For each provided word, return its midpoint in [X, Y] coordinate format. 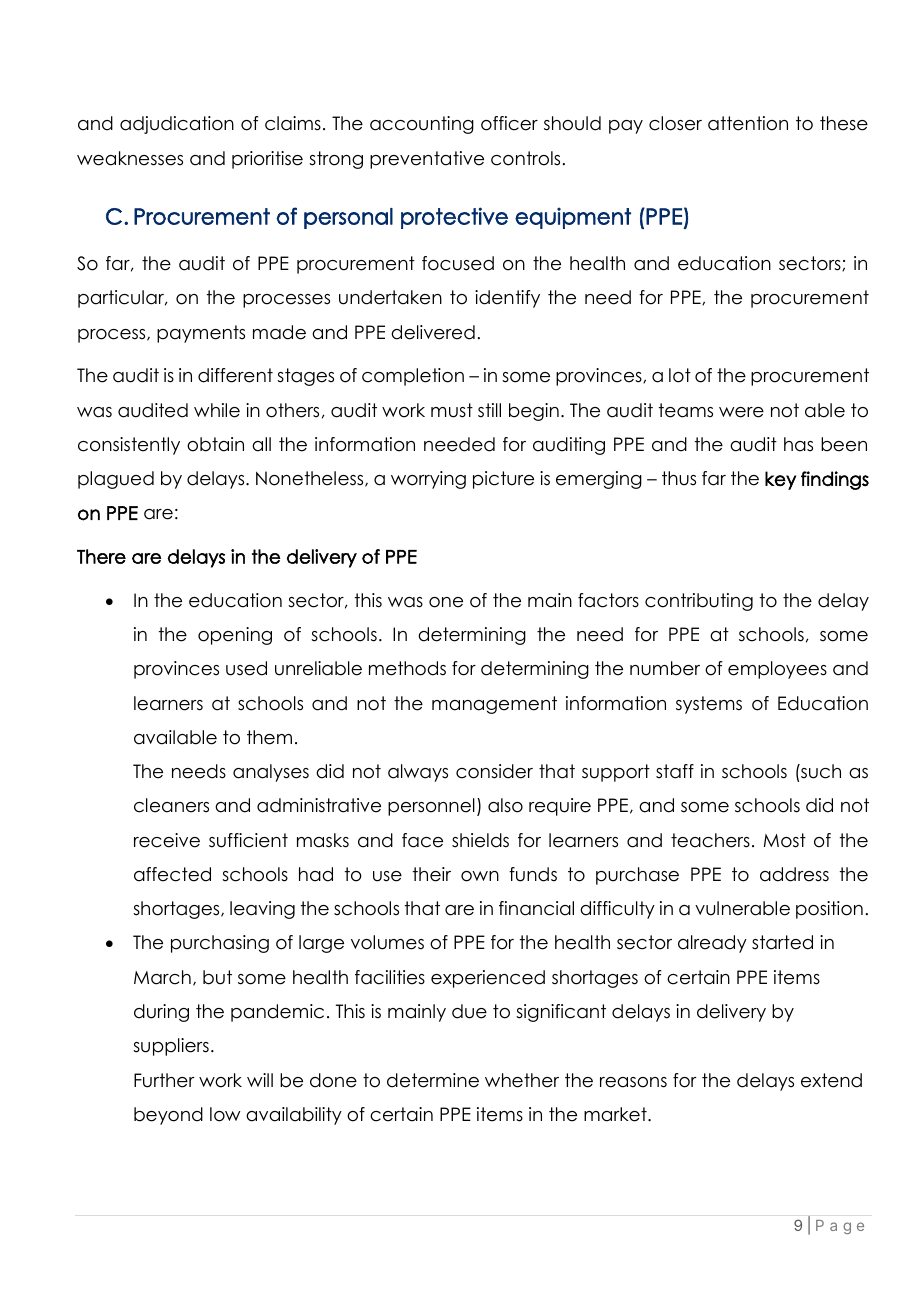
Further [164, 1080]
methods [407, 668]
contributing [699, 602]
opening [235, 636]
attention [748, 123]
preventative [427, 160]
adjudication [177, 125]
